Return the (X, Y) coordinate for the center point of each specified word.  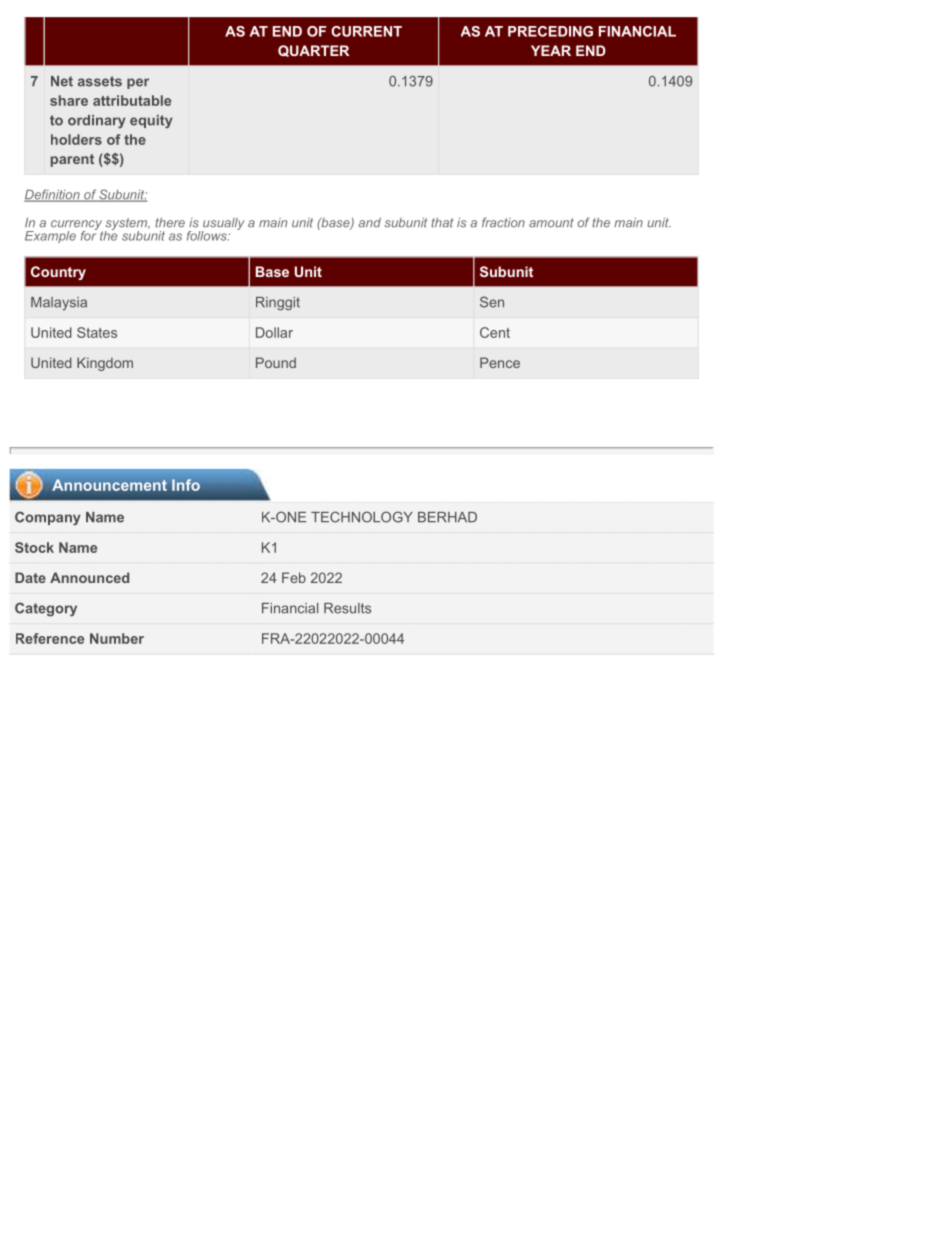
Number (117, 638)
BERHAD (447, 517)
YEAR (551, 50)
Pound (276, 362)
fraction (503, 222)
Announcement (109, 485)
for (89, 234)
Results (347, 608)
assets (100, 81)
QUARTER (313, 51)
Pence (500, 362)
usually (223, 225)
